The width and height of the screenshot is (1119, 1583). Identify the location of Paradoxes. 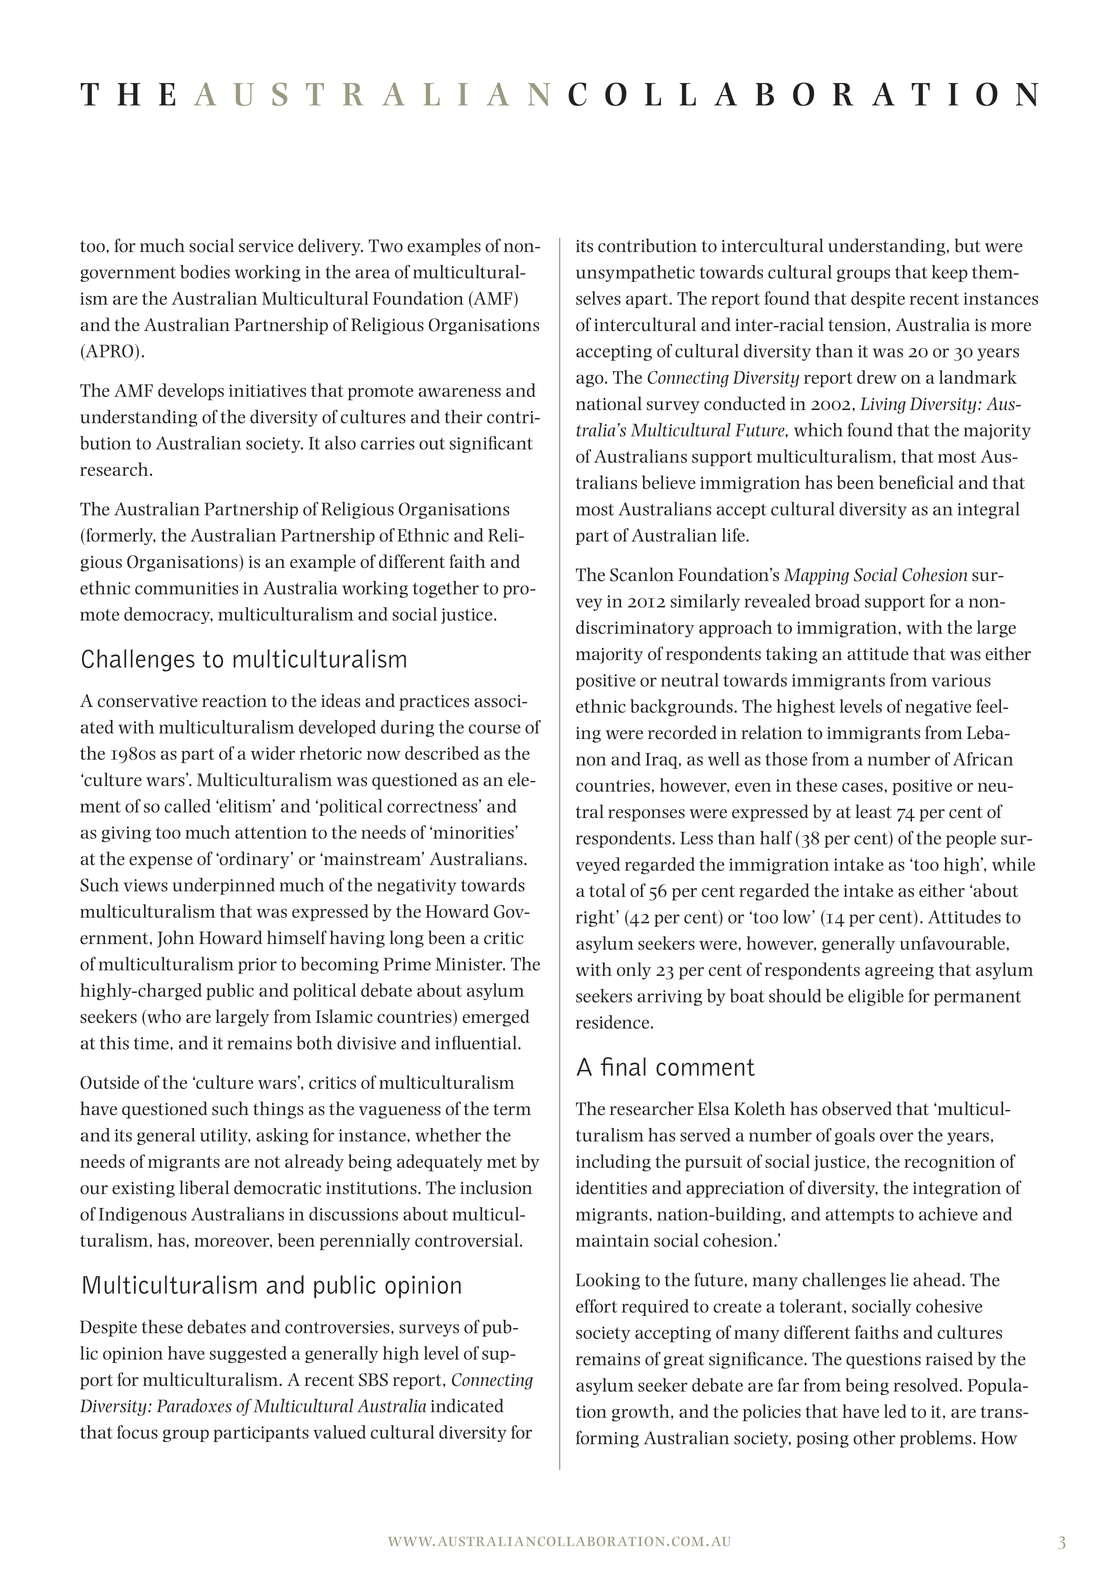
(194, 1406).
